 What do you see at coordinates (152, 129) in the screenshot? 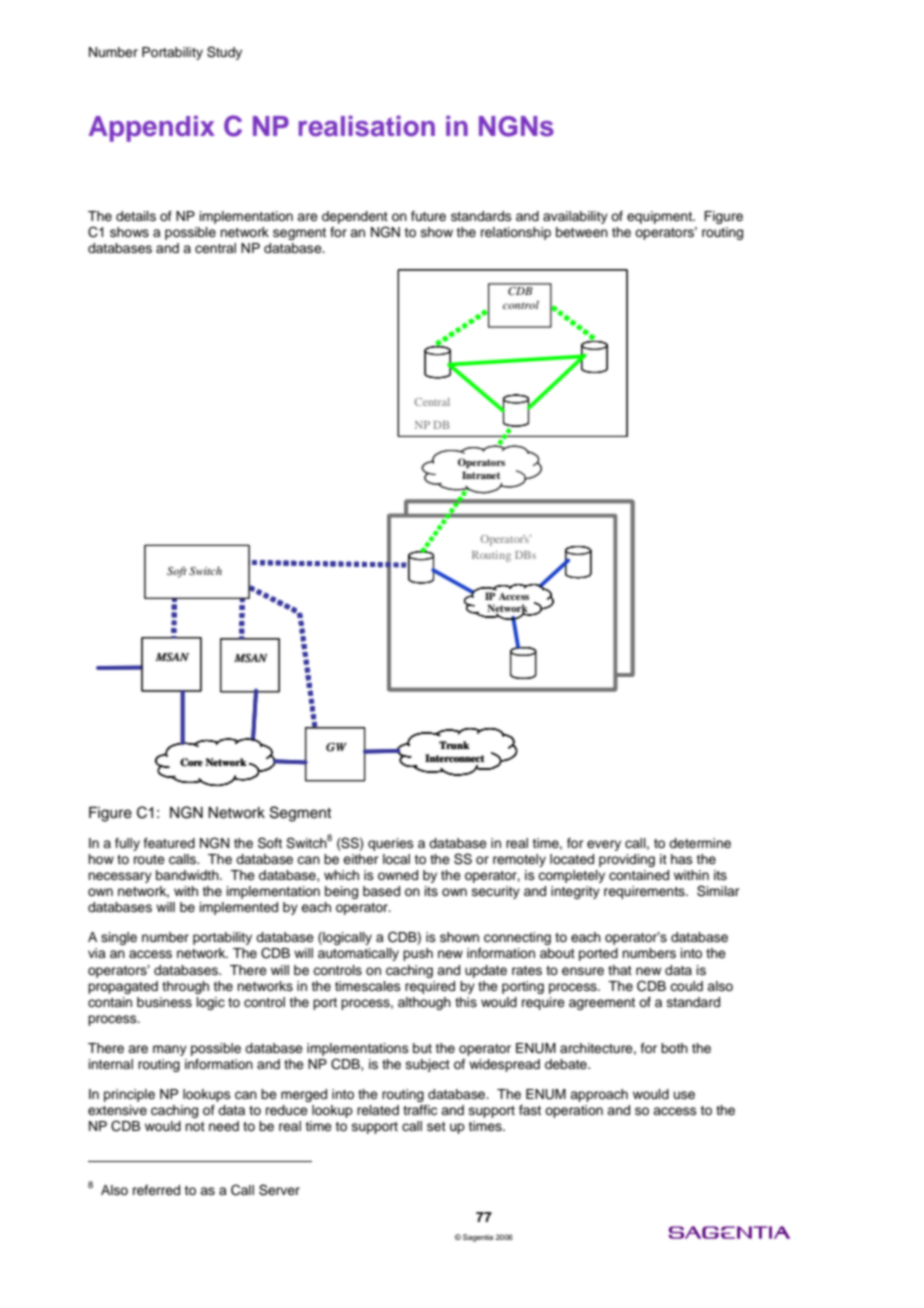
I see `Appendix` at bounding box center [152, 129].
